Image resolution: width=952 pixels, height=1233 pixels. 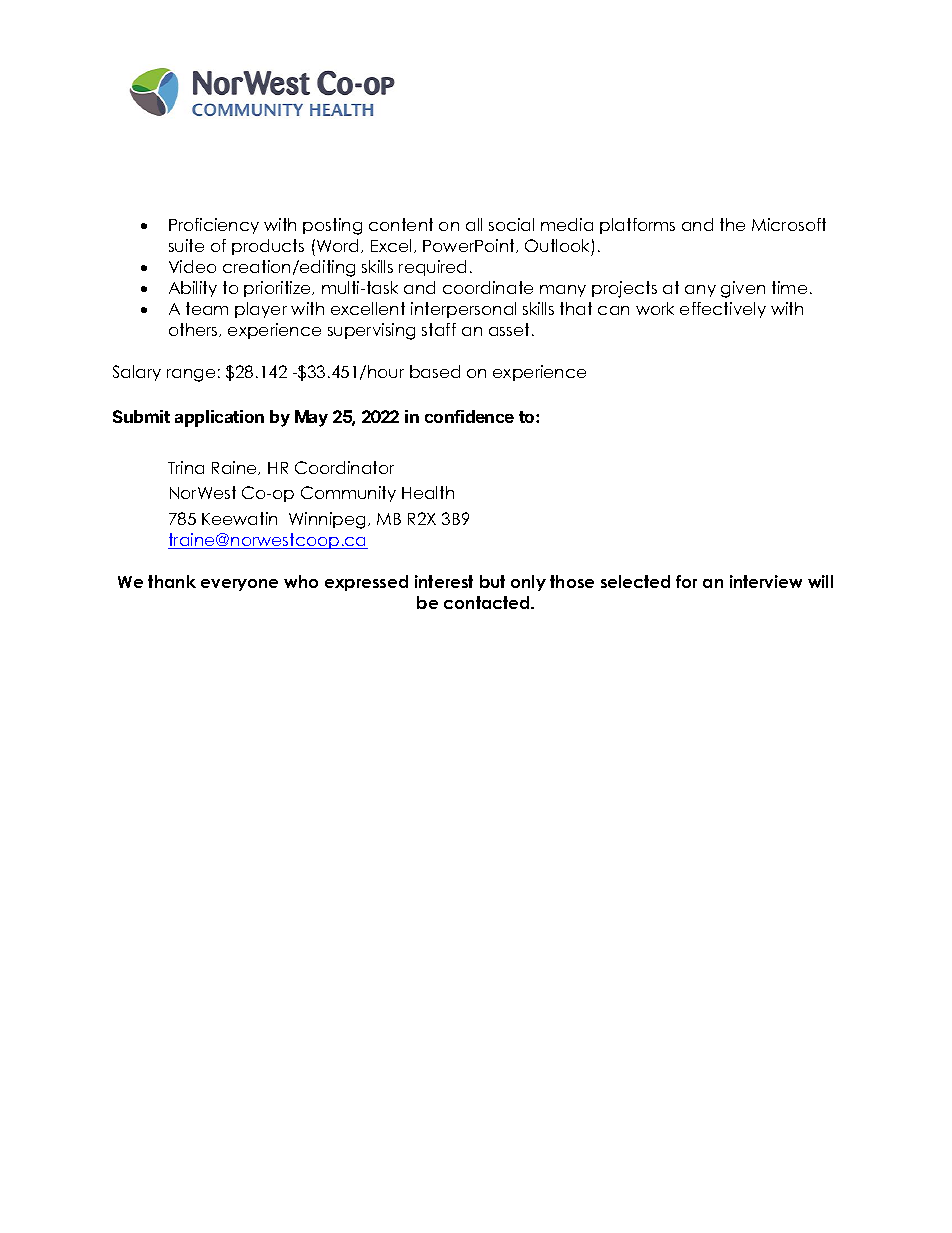 I want to click on based, so click(x=435, y=371).
